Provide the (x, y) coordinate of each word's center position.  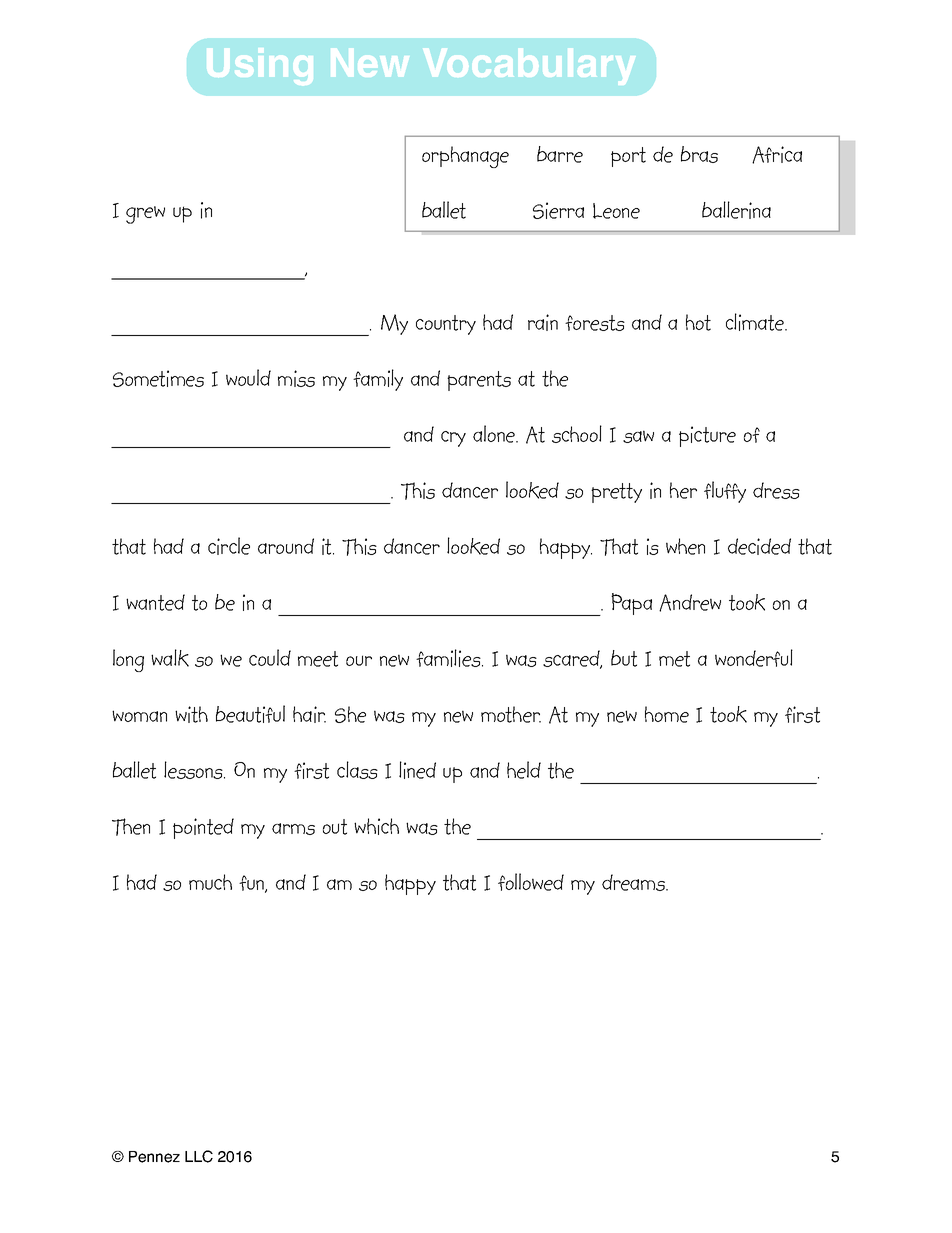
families (449, 658)
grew (145, 215)
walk (170, 658)
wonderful (754, 658)
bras (699, 154)
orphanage (465, 157)
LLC (199, 1156)
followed (531, 882)
